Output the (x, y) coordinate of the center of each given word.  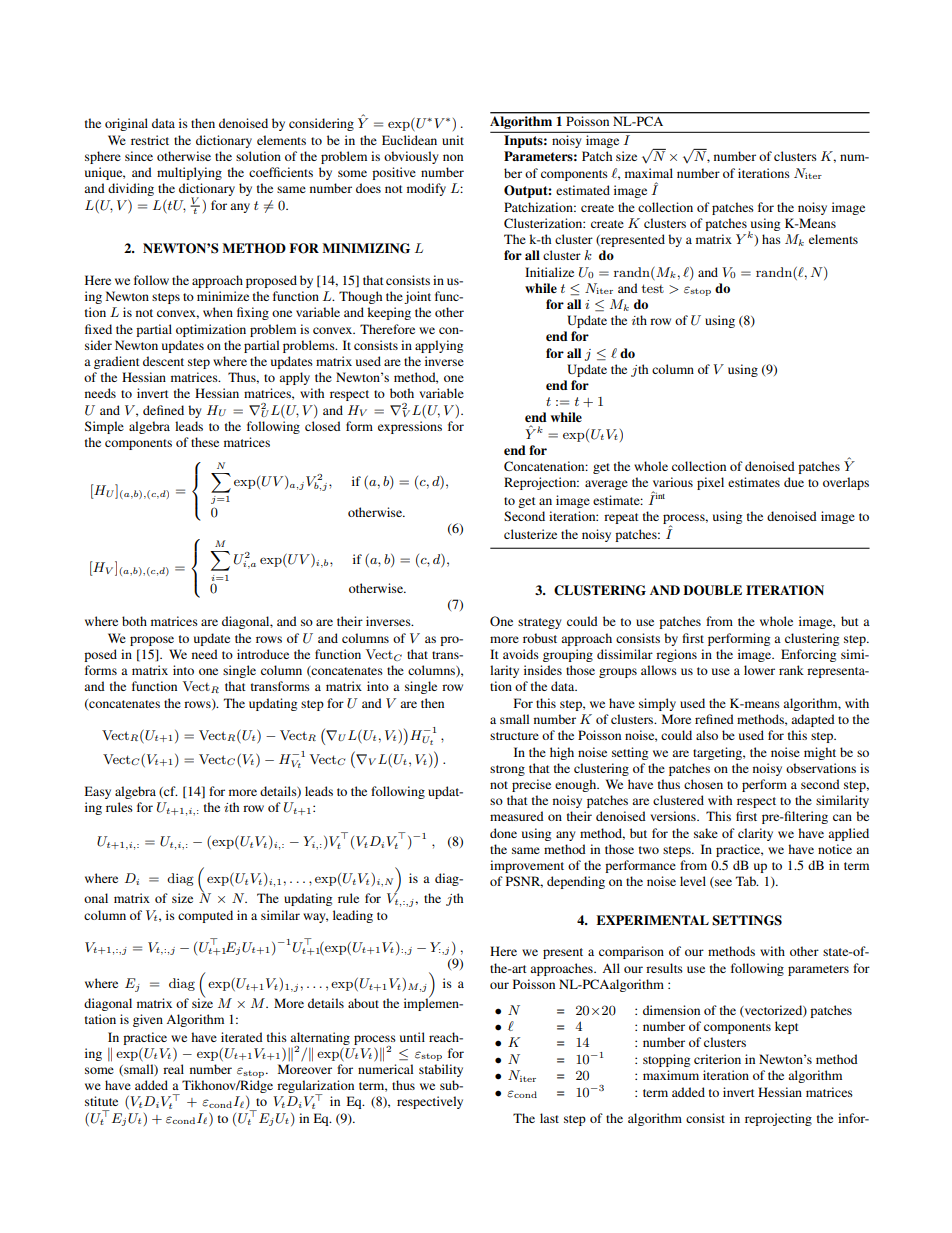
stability (441, 1070)
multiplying (189, 173)
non (453, 157)
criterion (717, 1059)
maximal (649, 173)
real (173, 1069)
